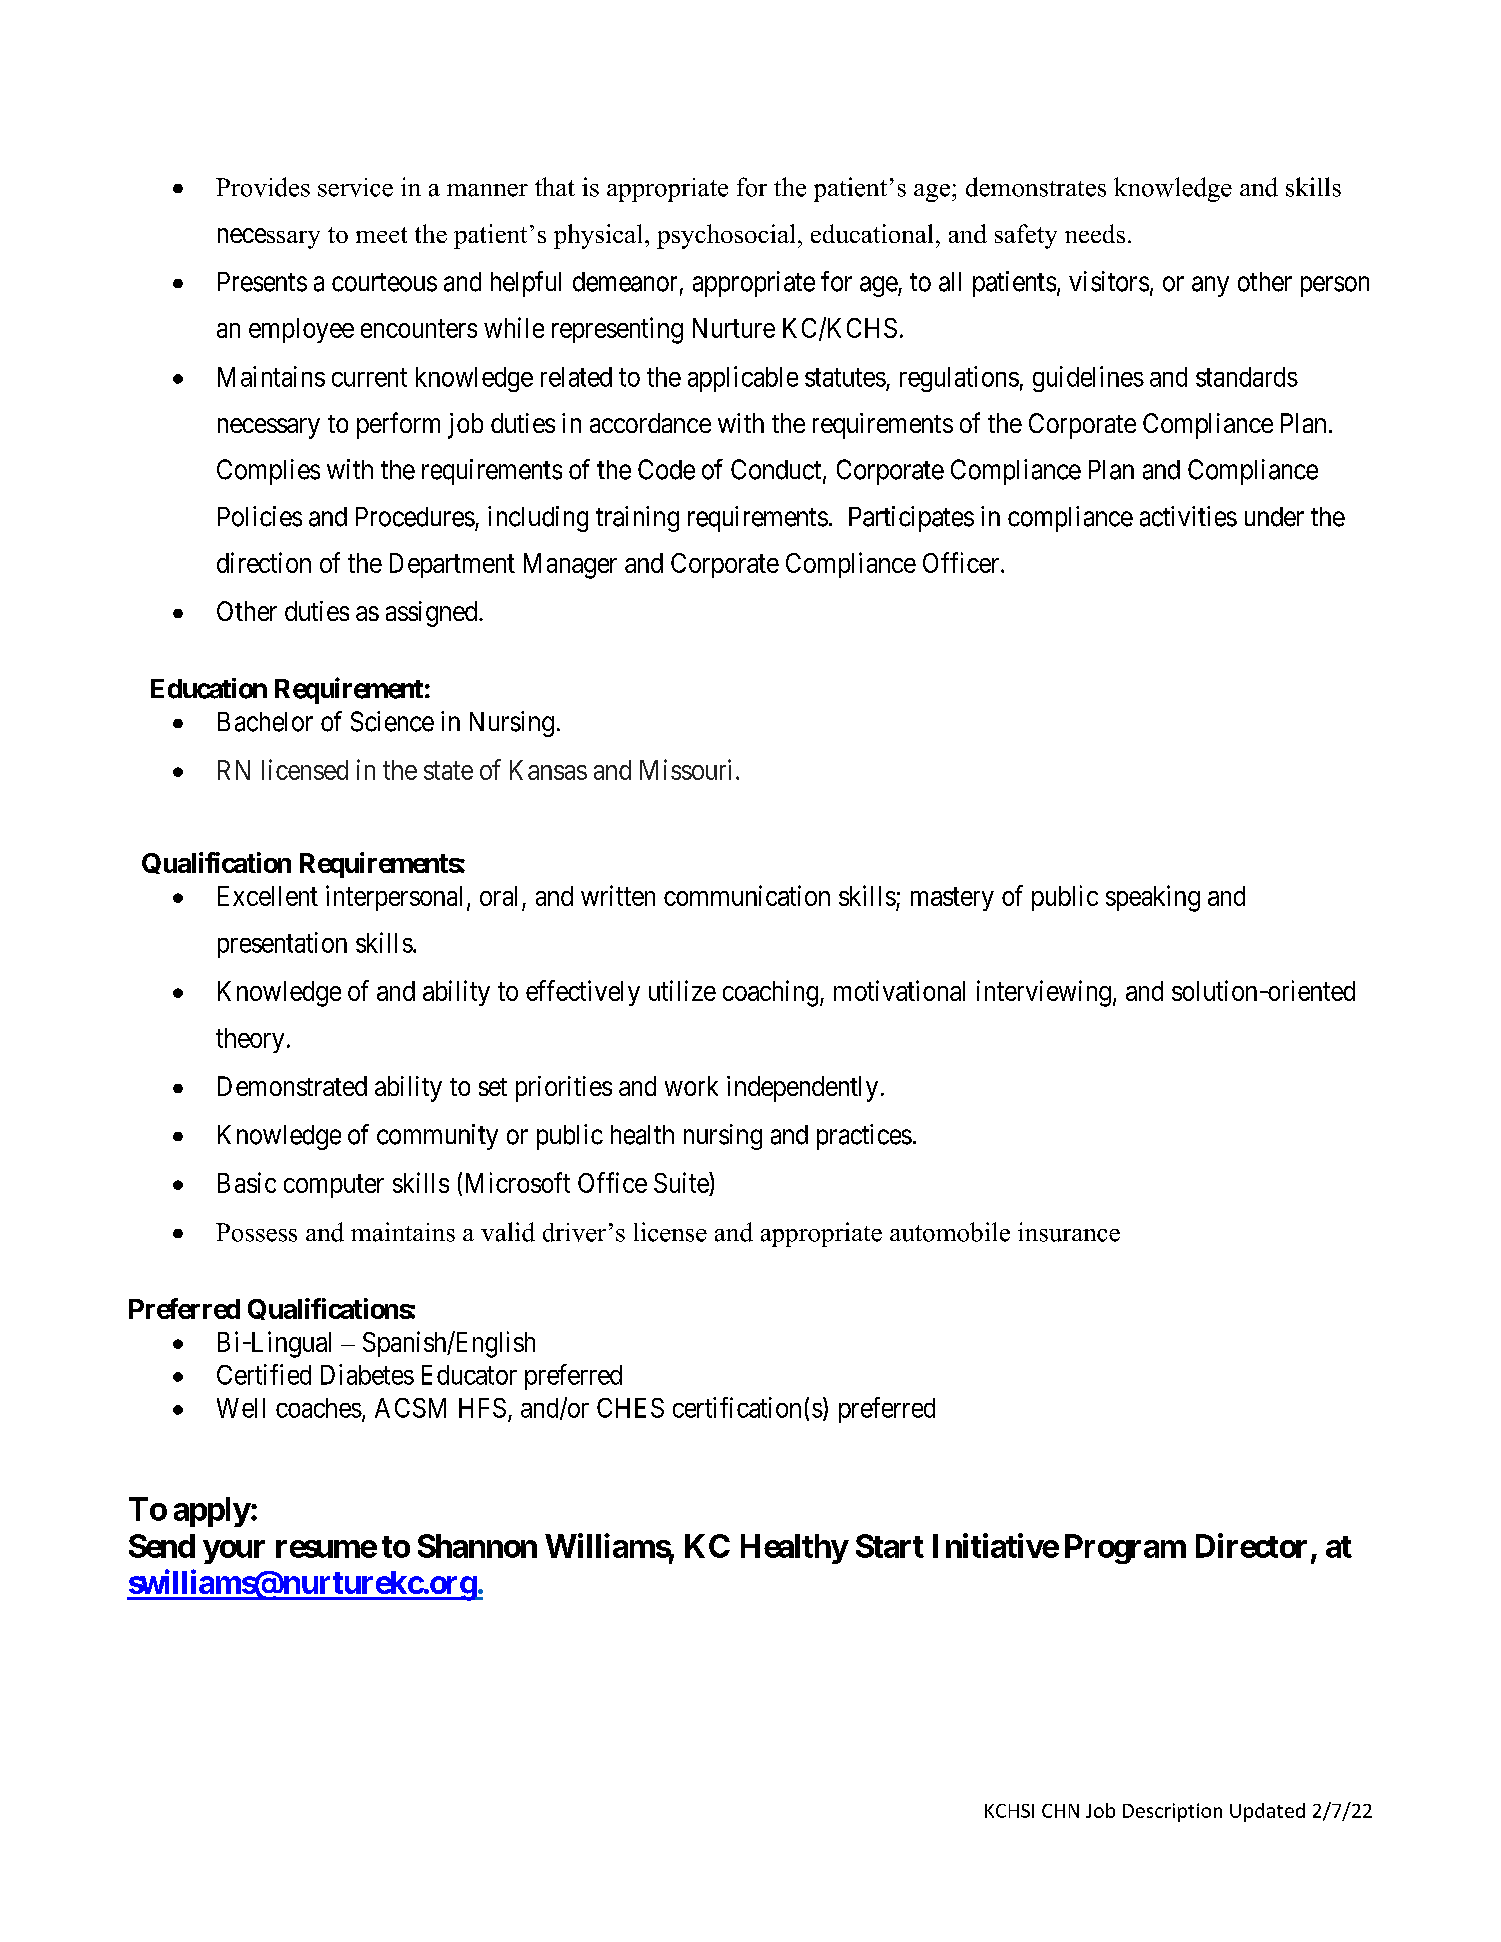 The width and height of the screenshot is (1501, 1942). What do you see at coordinates (250, 1040) in the screenshot?
I see `theory` at bounding box center [250, 1040].
